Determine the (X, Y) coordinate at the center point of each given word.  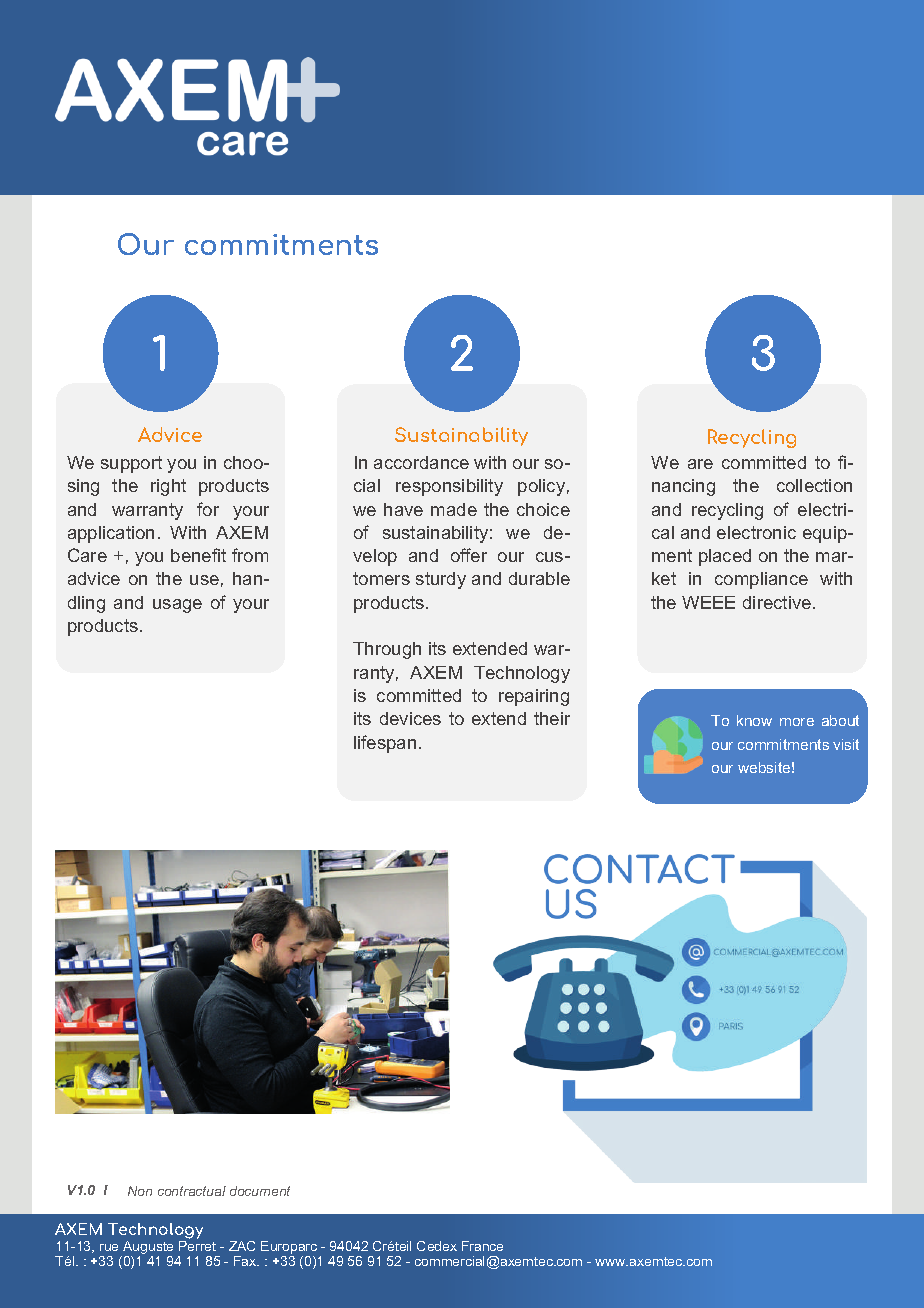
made (454, 509)
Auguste (147, 1249)
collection (814, 485)
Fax (246, 1261)
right (168, 487)
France (482, 1246)
